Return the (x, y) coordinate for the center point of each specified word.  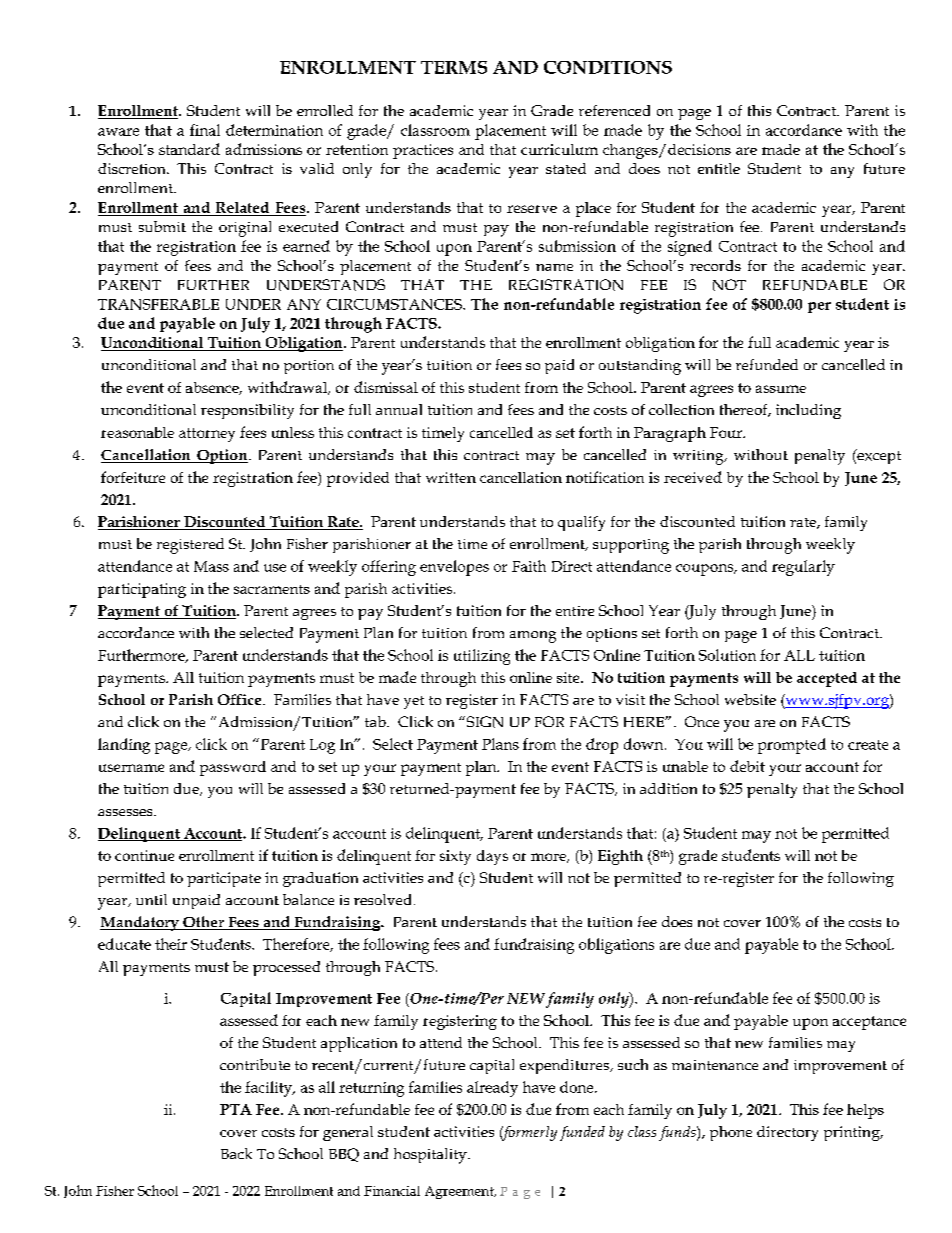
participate (224, 879)
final (205, 130)
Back (236, 1153)
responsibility (247, 411)
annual (399, 409)
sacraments (272, 589)
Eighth (620, 857)
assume (781, 389)
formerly (528, 1133)
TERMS (454, 67)
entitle (719, 168)
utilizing (482, 657)
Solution (727, 655)
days (492, 857)
